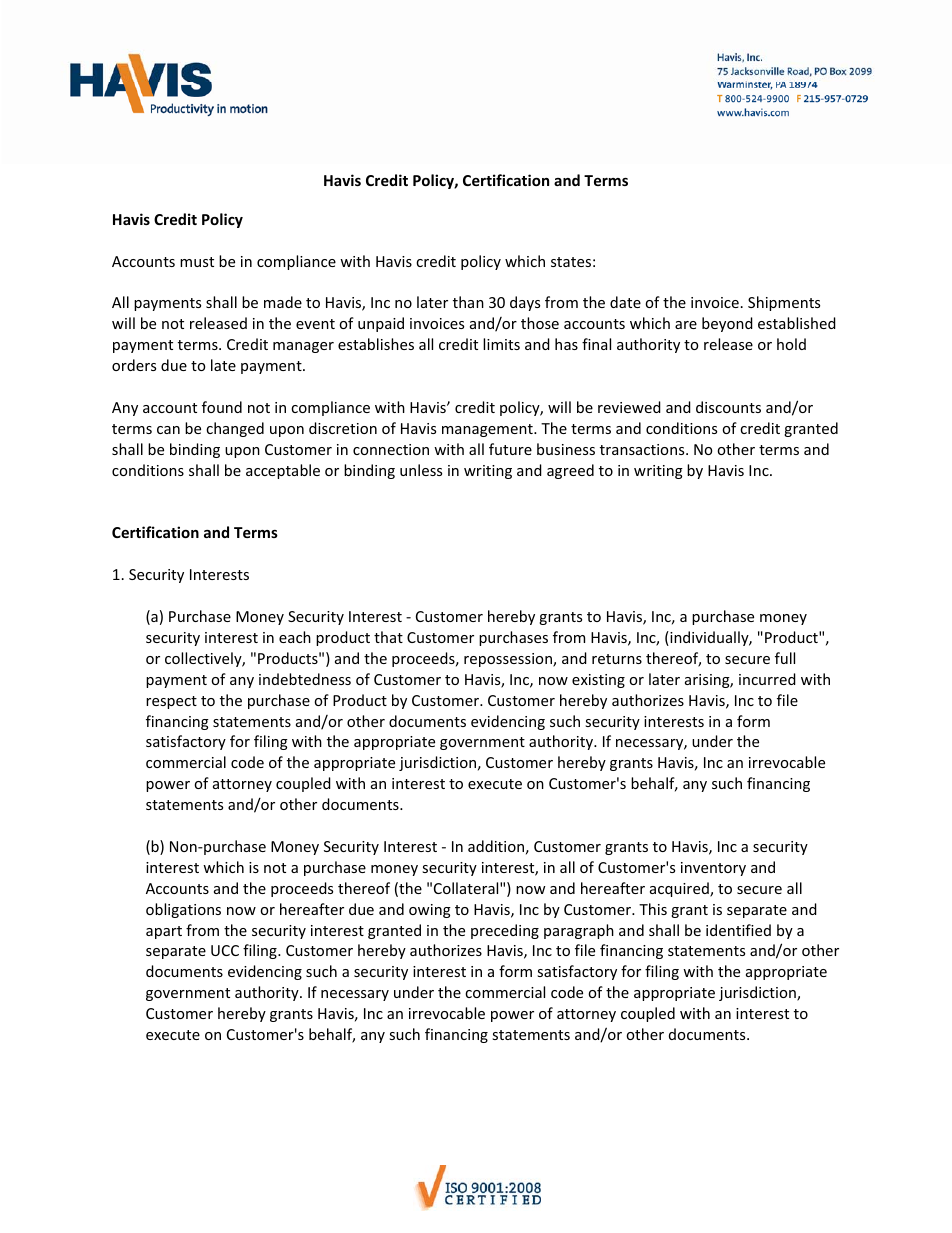  What do you see at coordinates (388, 637) in the screenshot?
I see `that` at bounding box center [388, 637].
